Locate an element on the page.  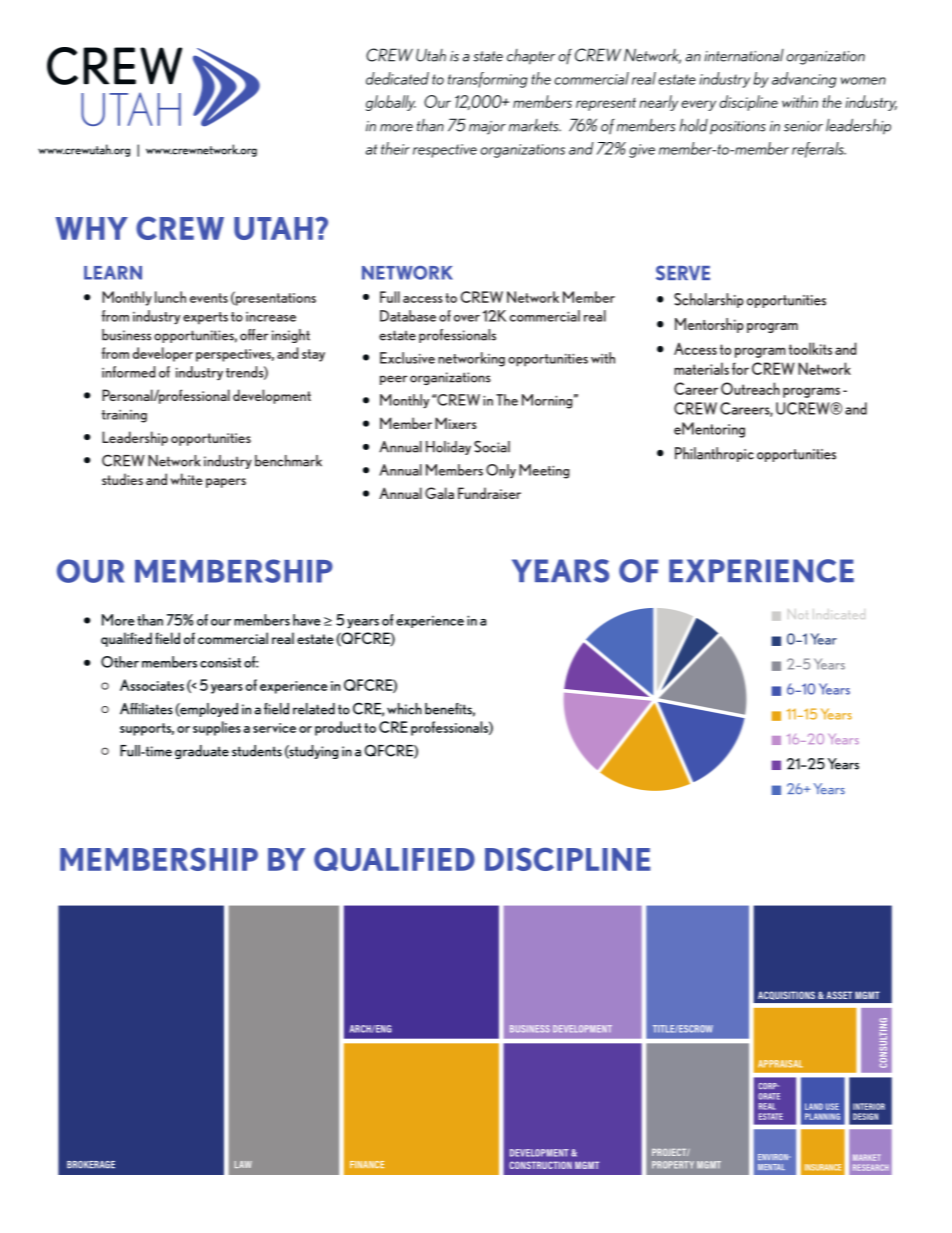
lunch is located at coordinates (170, 297).
